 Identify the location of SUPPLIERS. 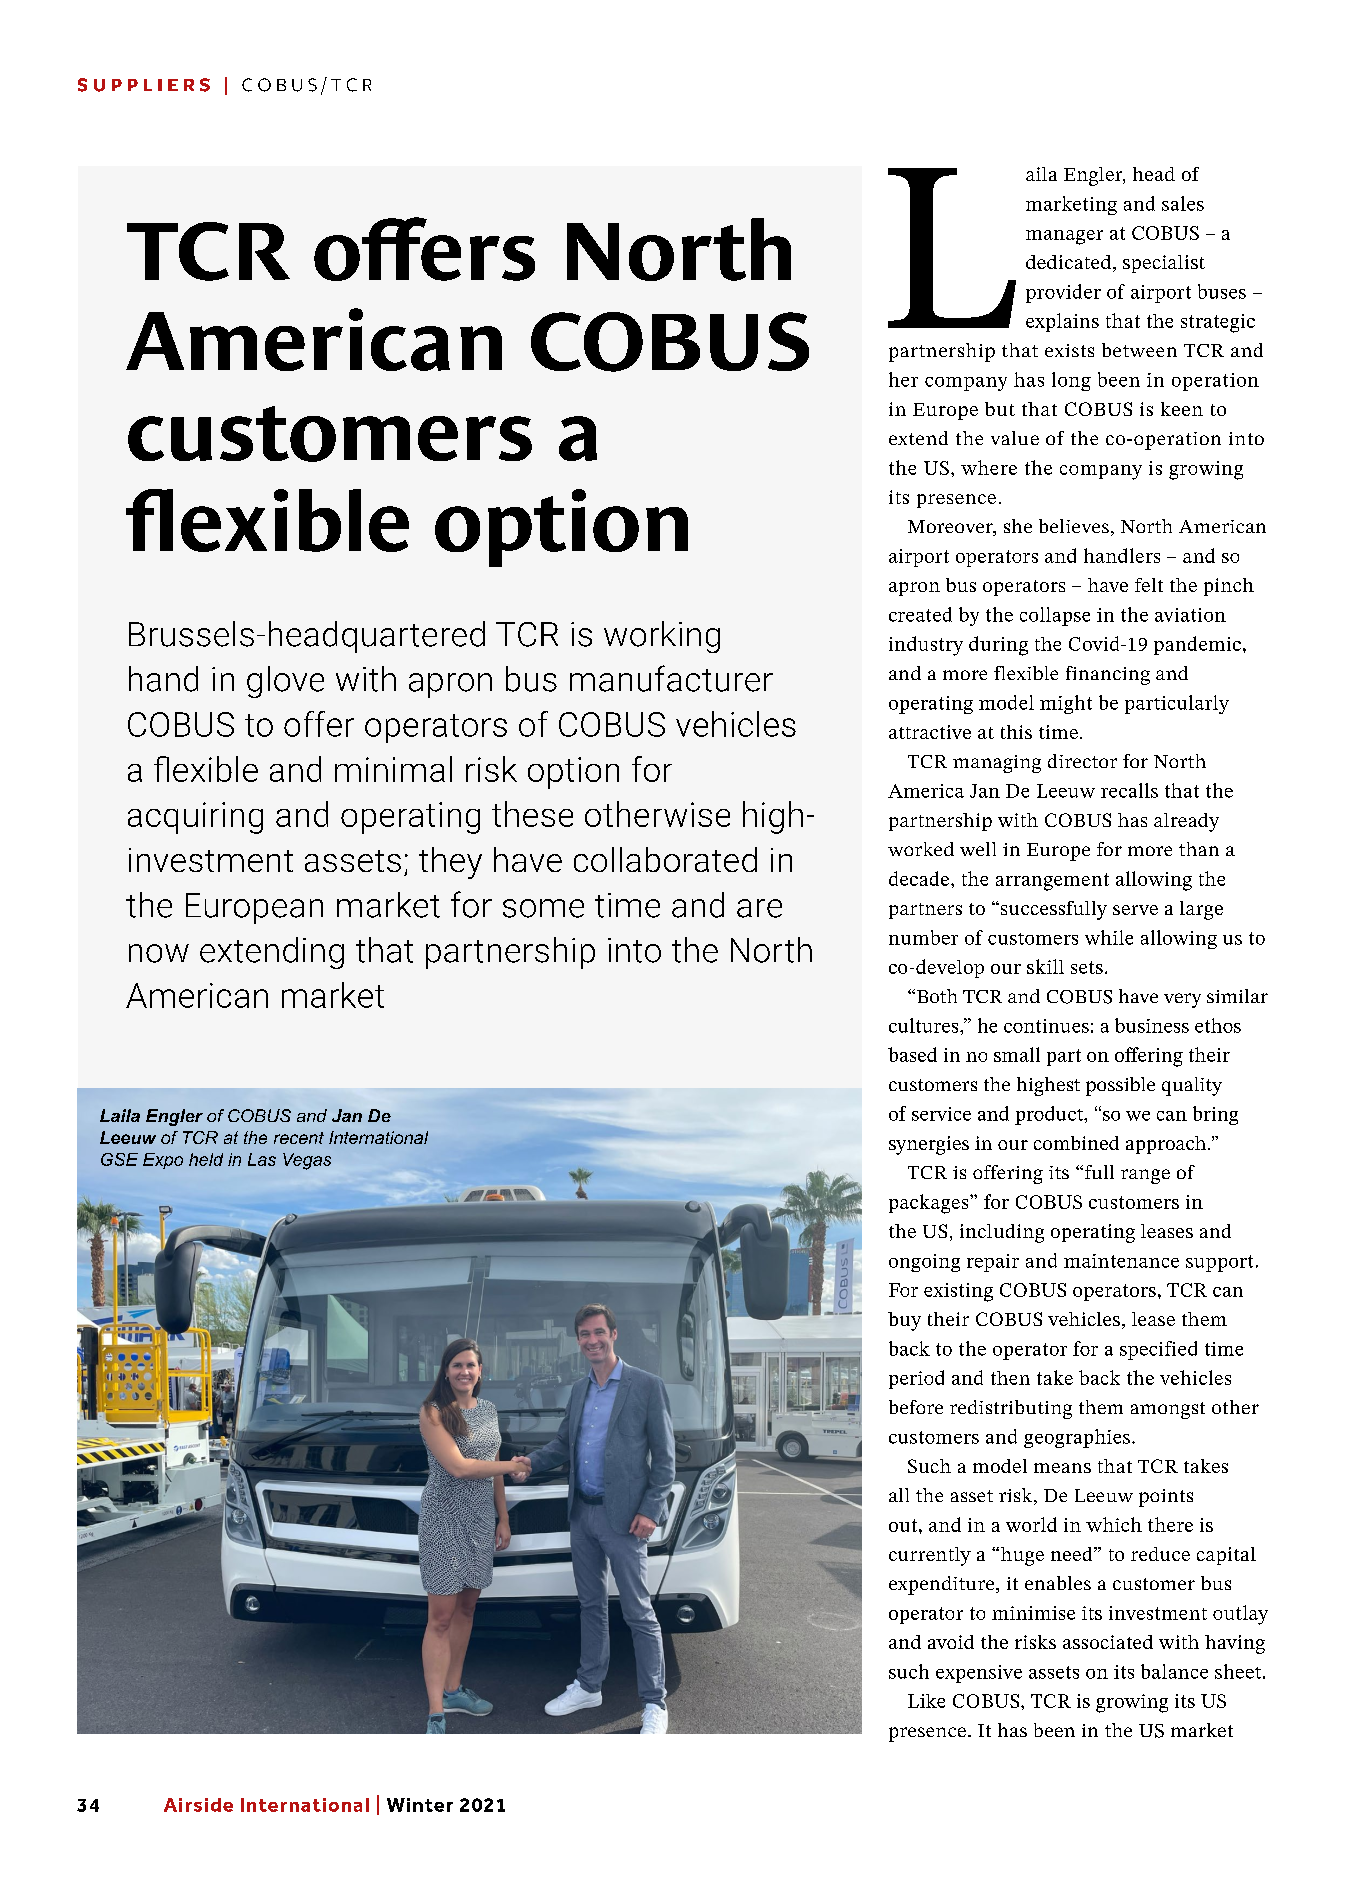
(144, 85).
